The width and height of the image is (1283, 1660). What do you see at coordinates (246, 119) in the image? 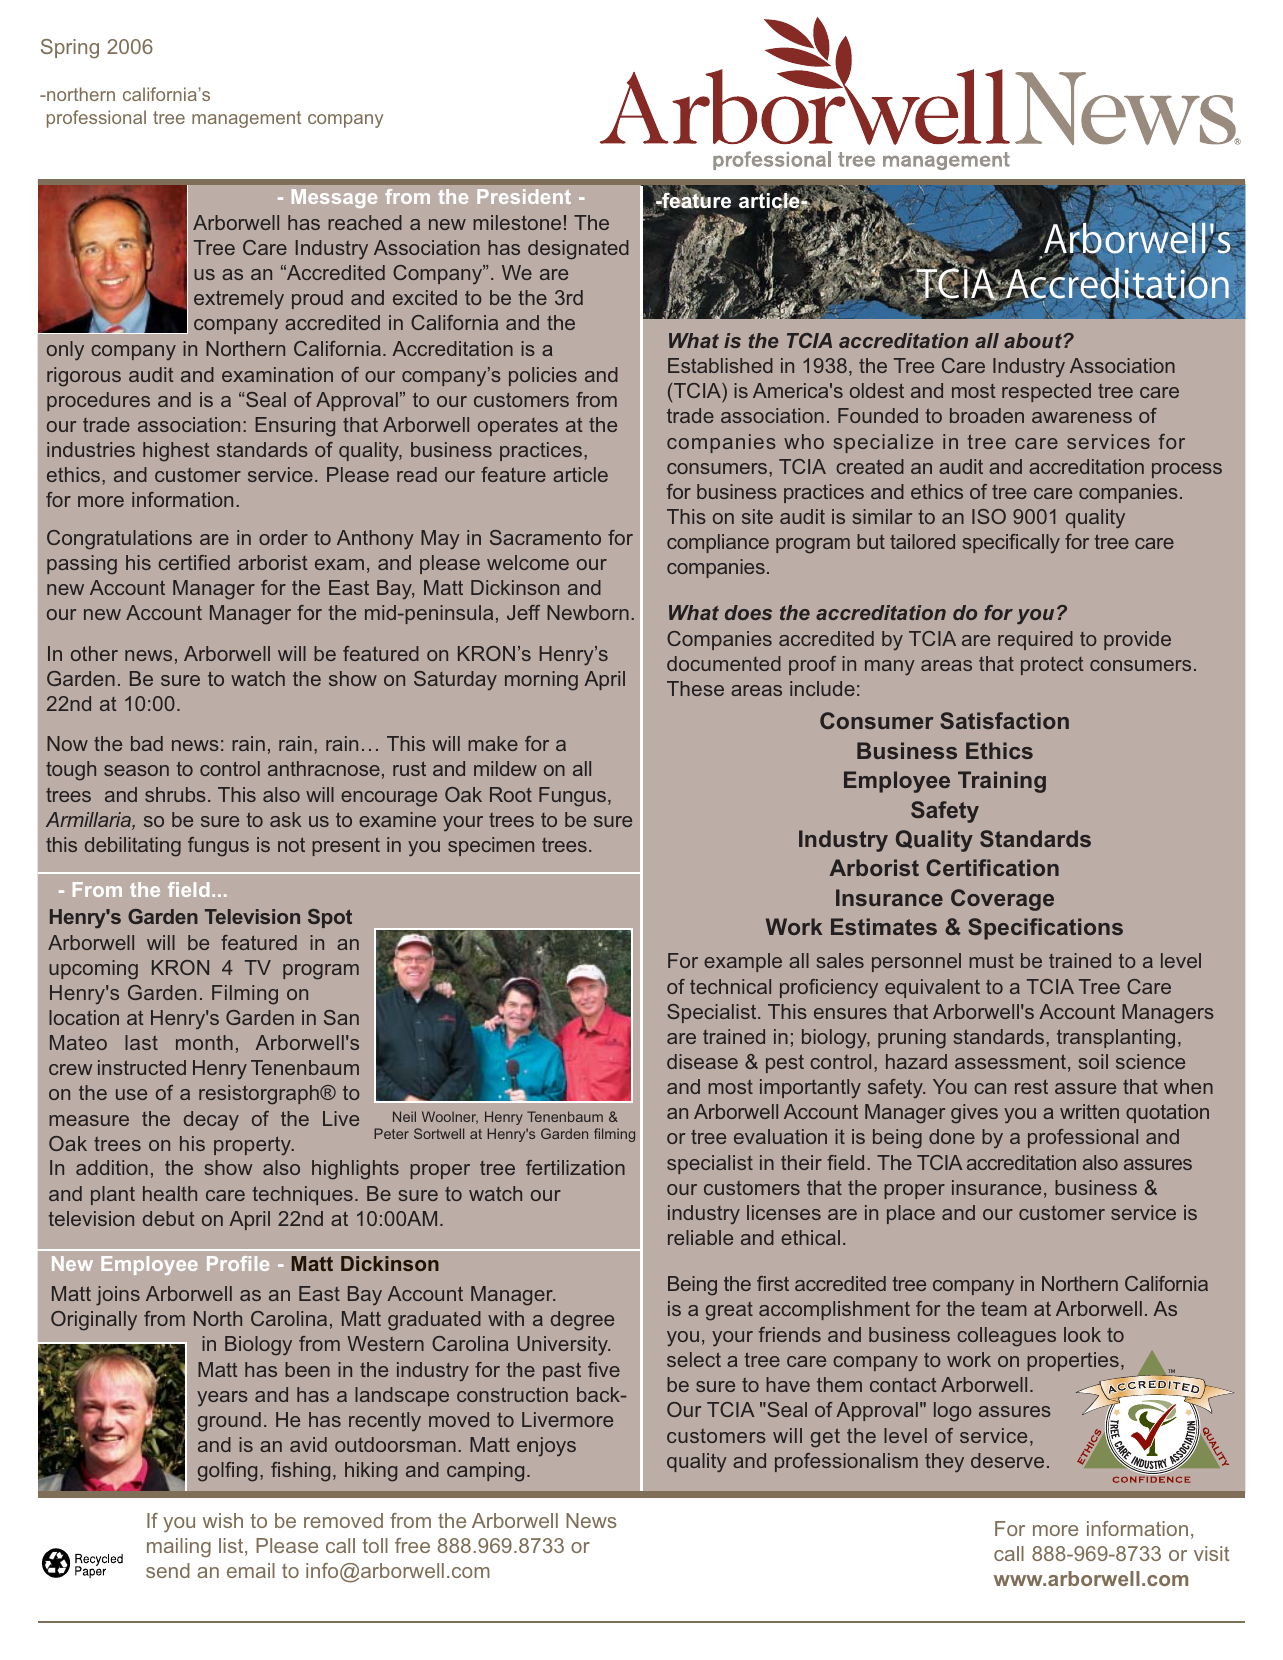
I see `management` at bounding box center [246, 119].
